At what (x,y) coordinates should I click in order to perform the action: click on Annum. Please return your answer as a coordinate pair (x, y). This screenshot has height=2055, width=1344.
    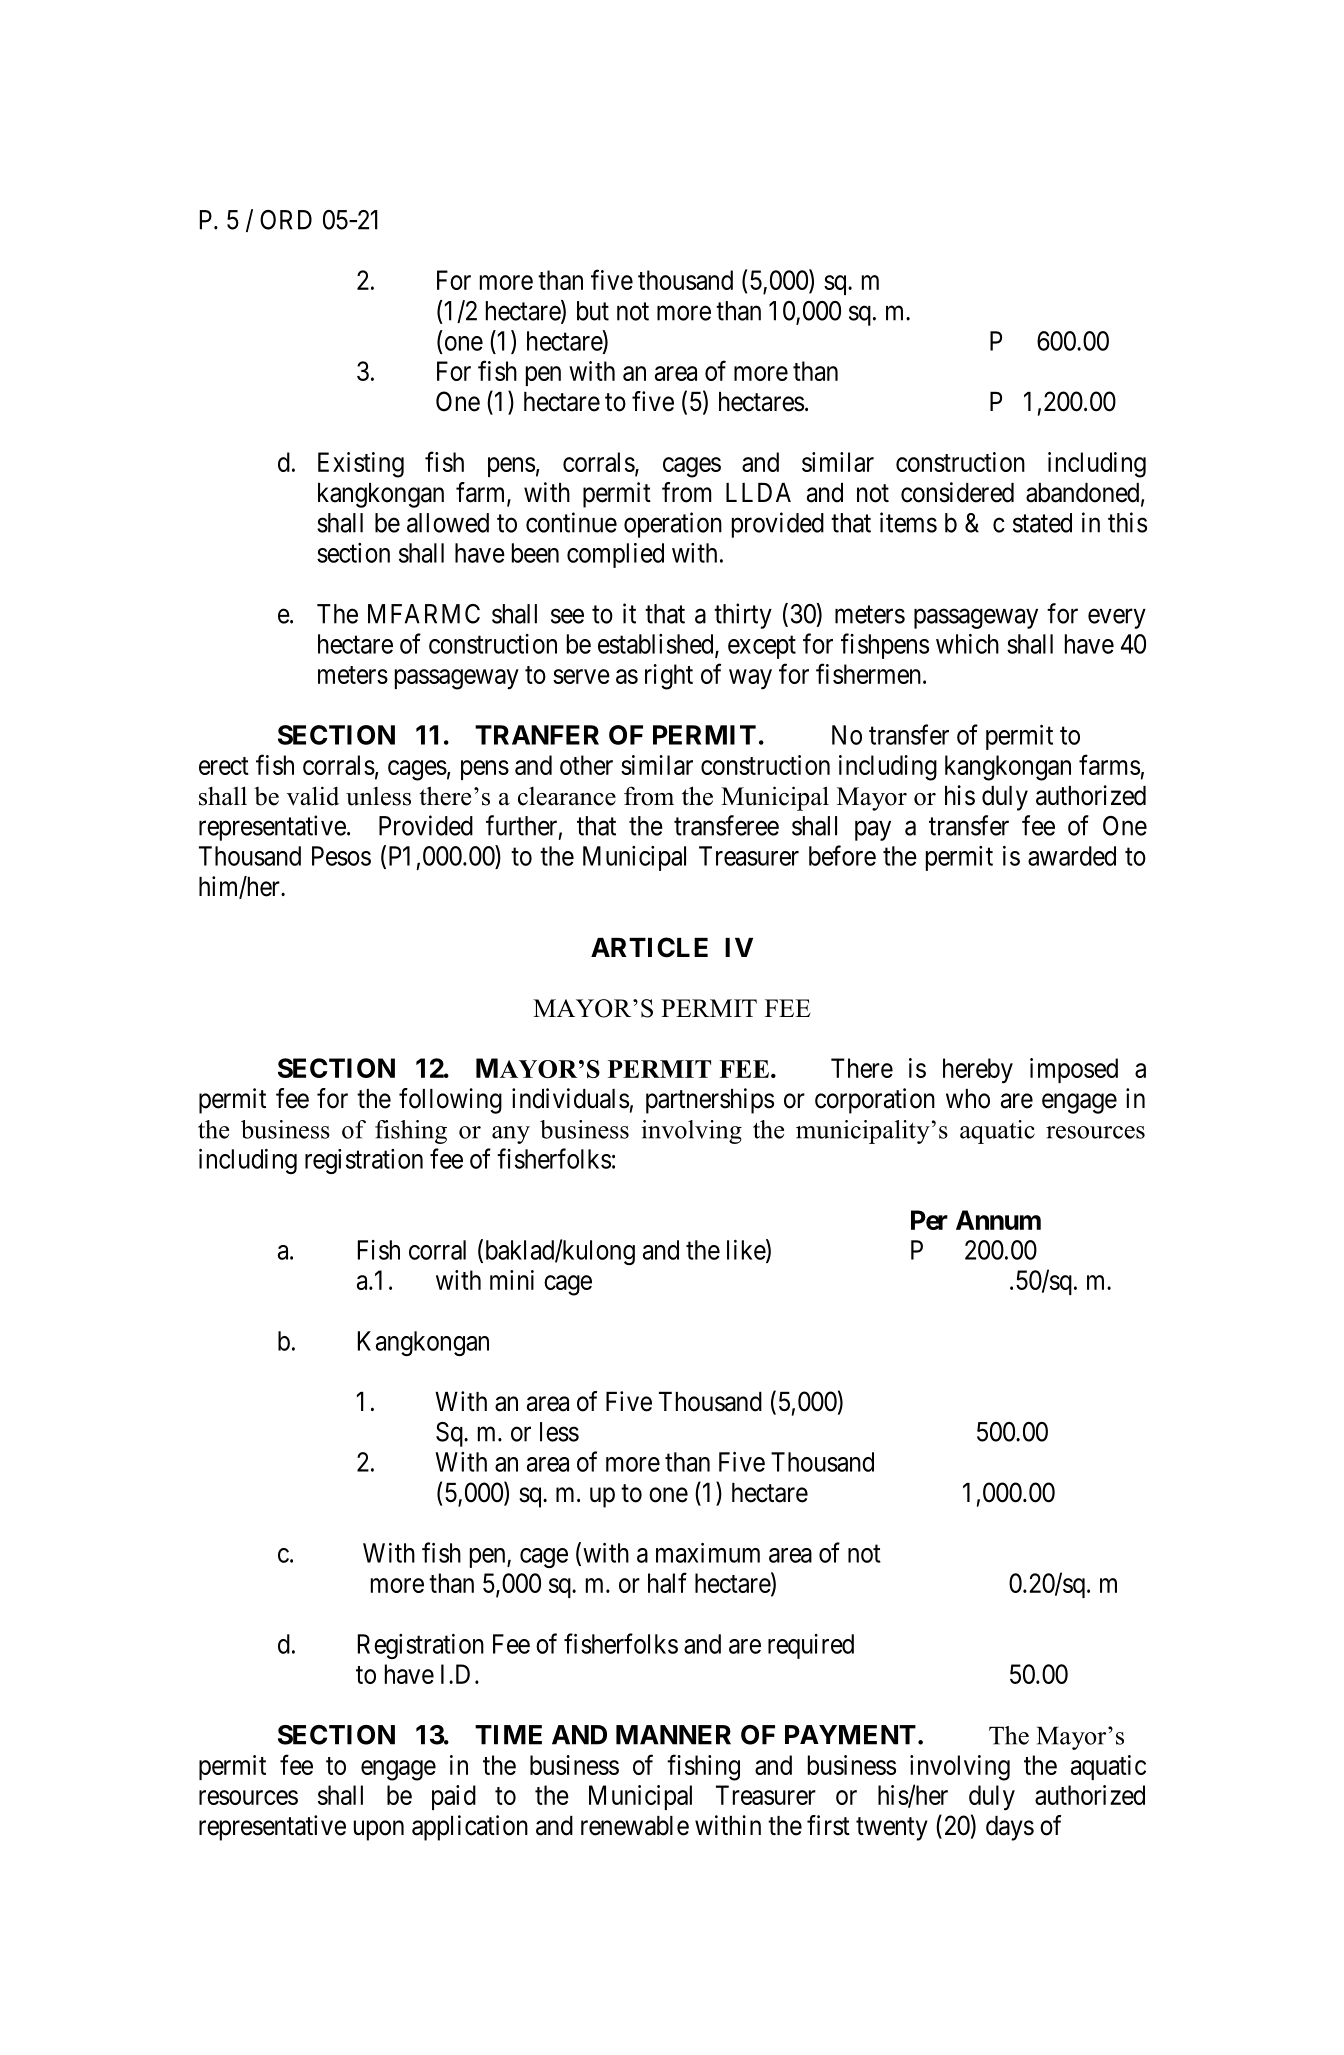
    Looking at the image, I should click on (998, 1220).
